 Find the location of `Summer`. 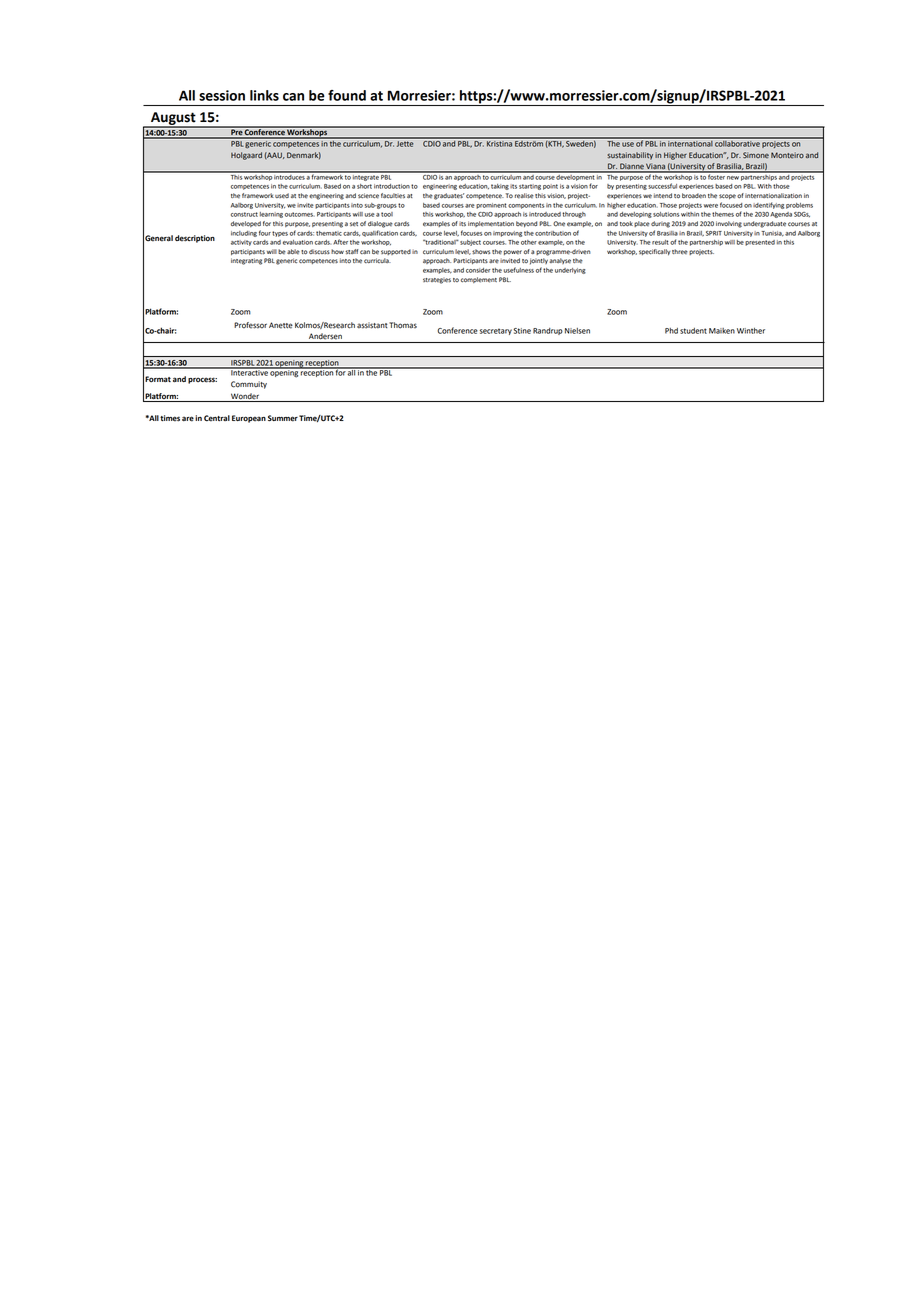

Summer is located at coordinates (283, 418).
